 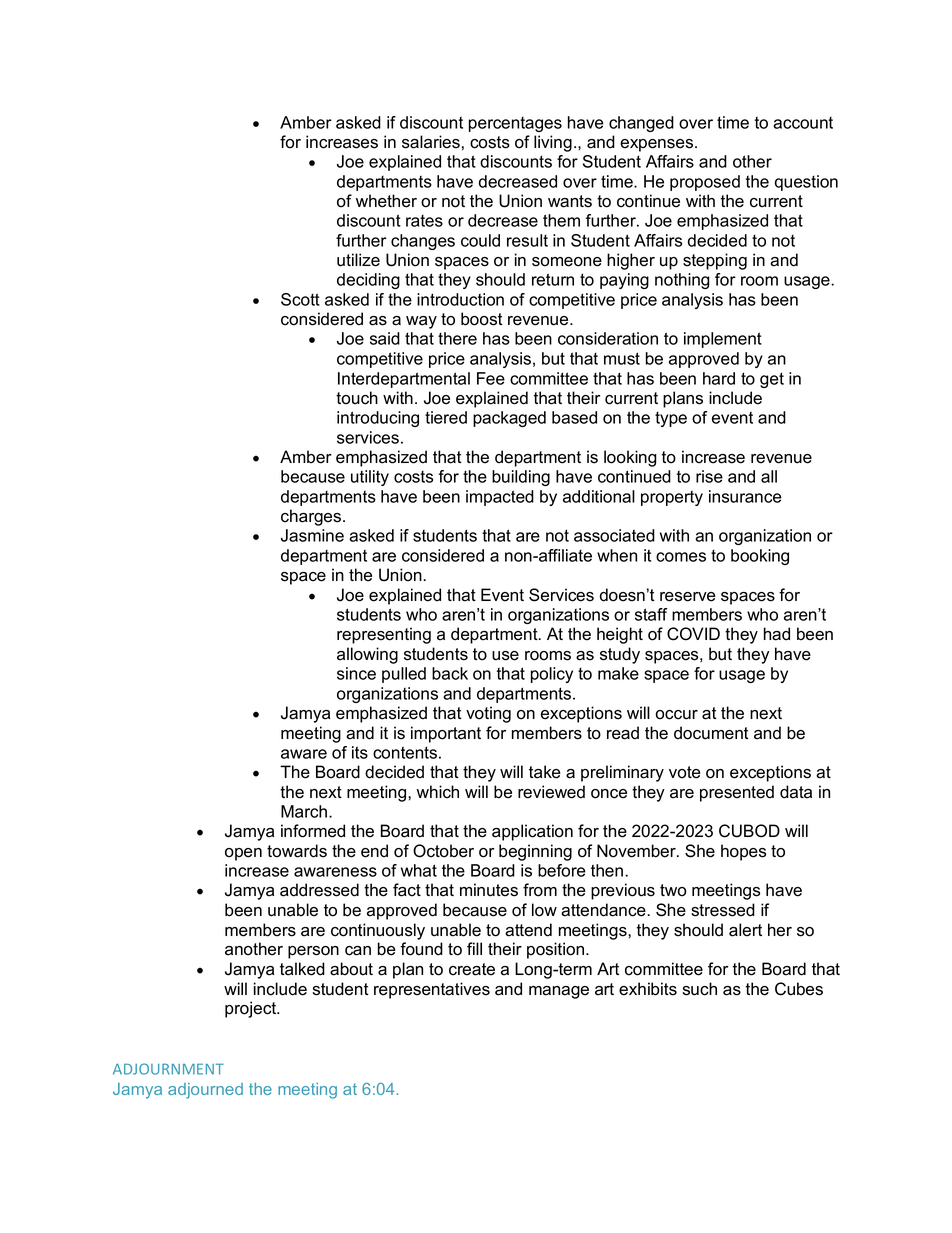 I want to click on charges, so click(x=311, y=517).
